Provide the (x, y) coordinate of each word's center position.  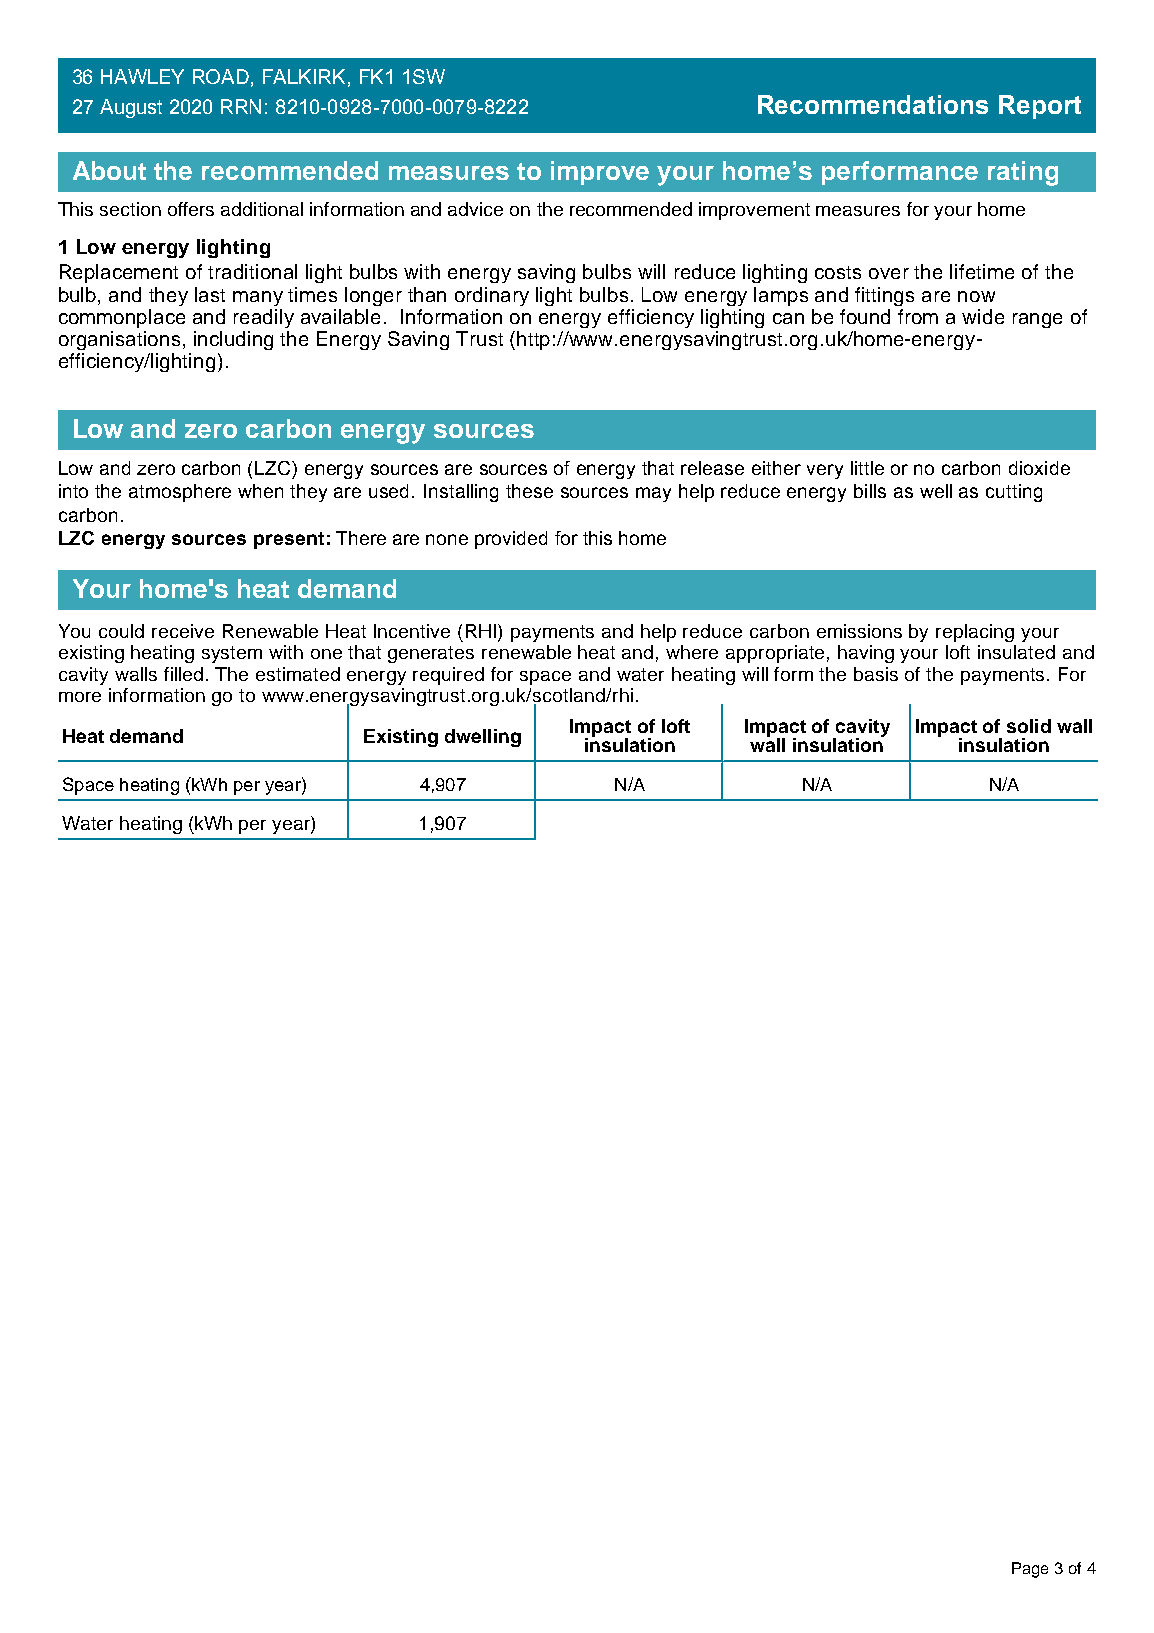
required (448, 676)
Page (1030, 1570)
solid (1029, 726)
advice (475, 209)
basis (876, 674)
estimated (298, 674)
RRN (241, 106)
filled (183, 674)
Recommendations (873, 104)
